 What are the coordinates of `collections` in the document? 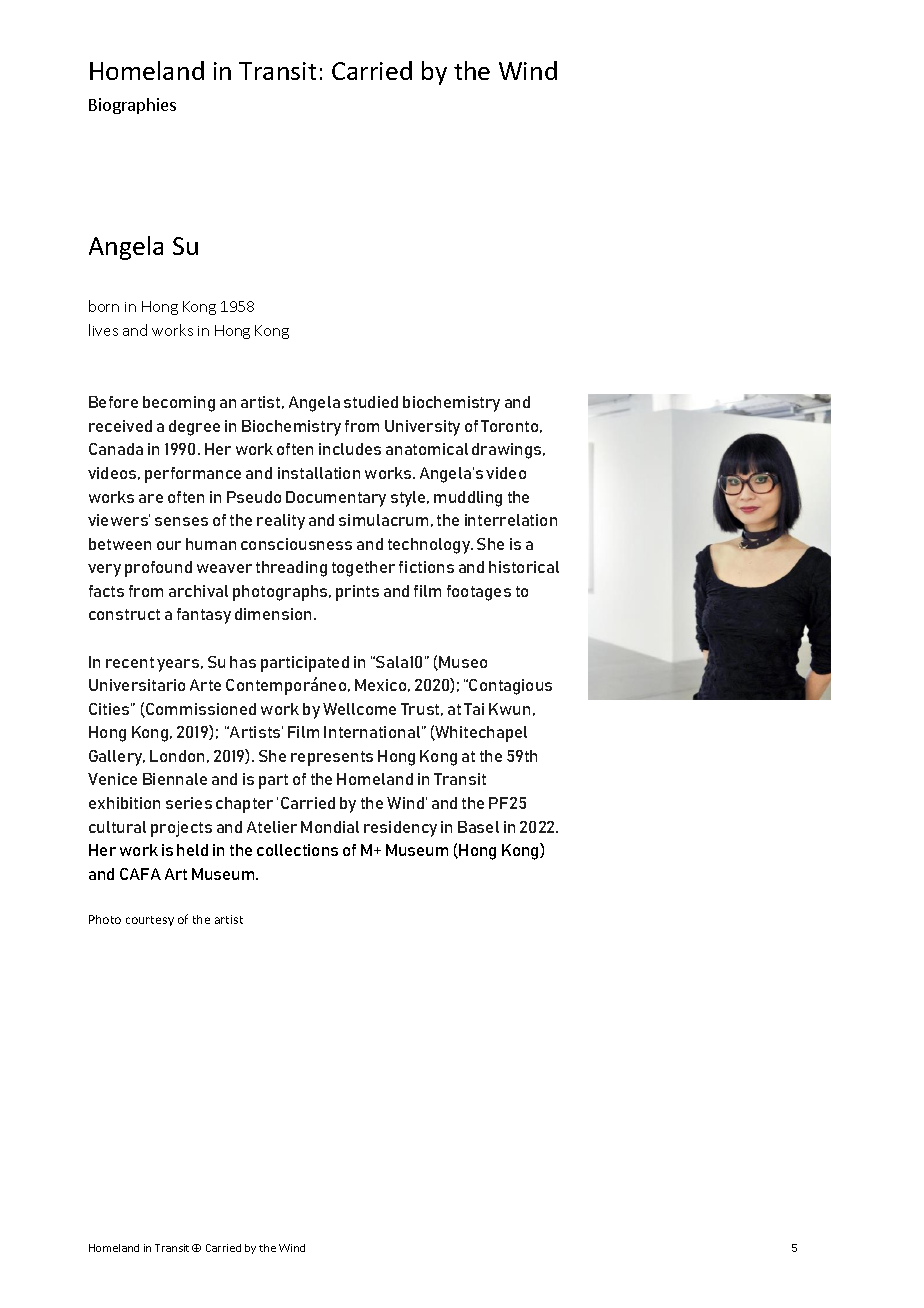 It's located at (297, 850).
